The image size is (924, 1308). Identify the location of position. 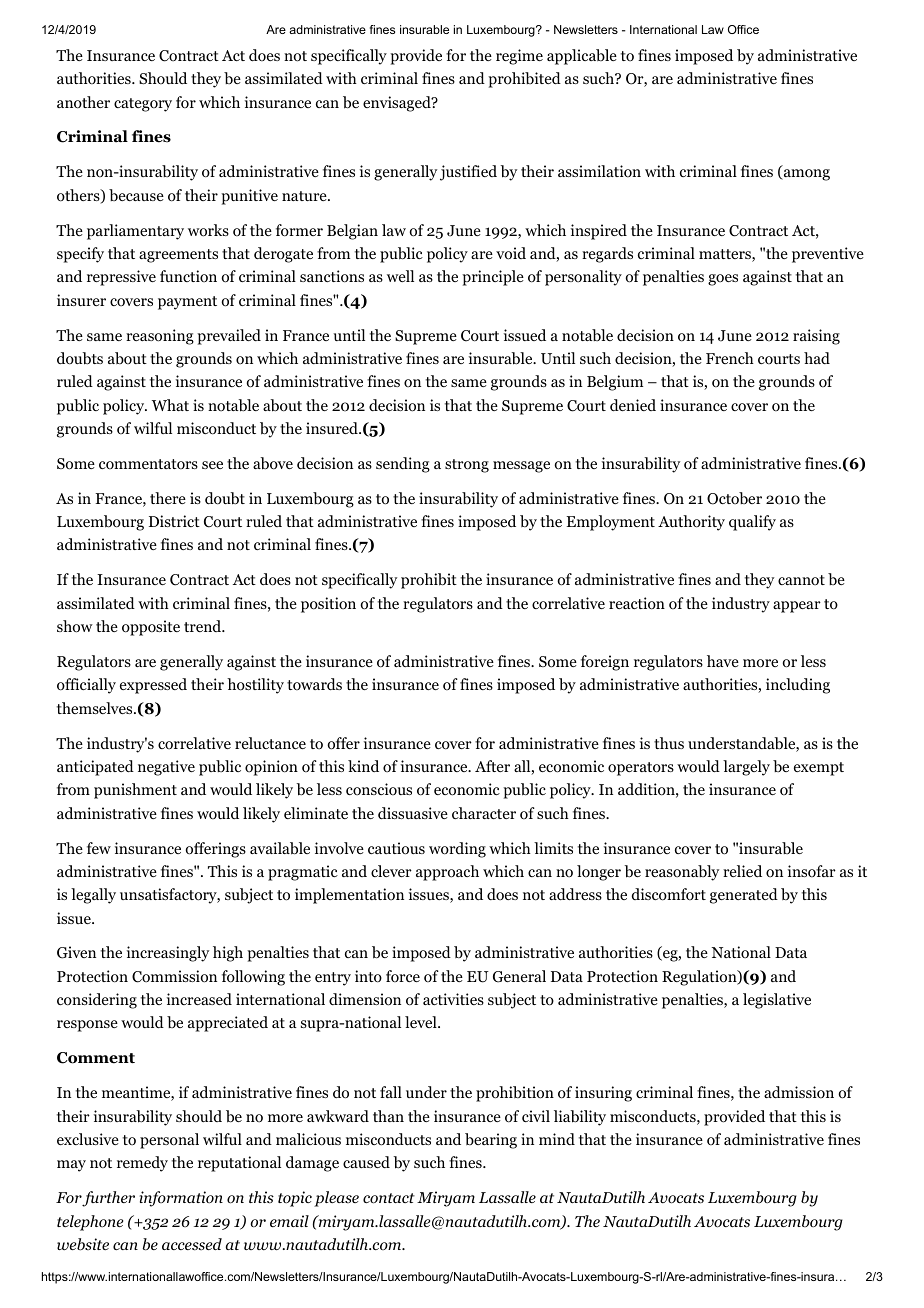
(328, 605).
